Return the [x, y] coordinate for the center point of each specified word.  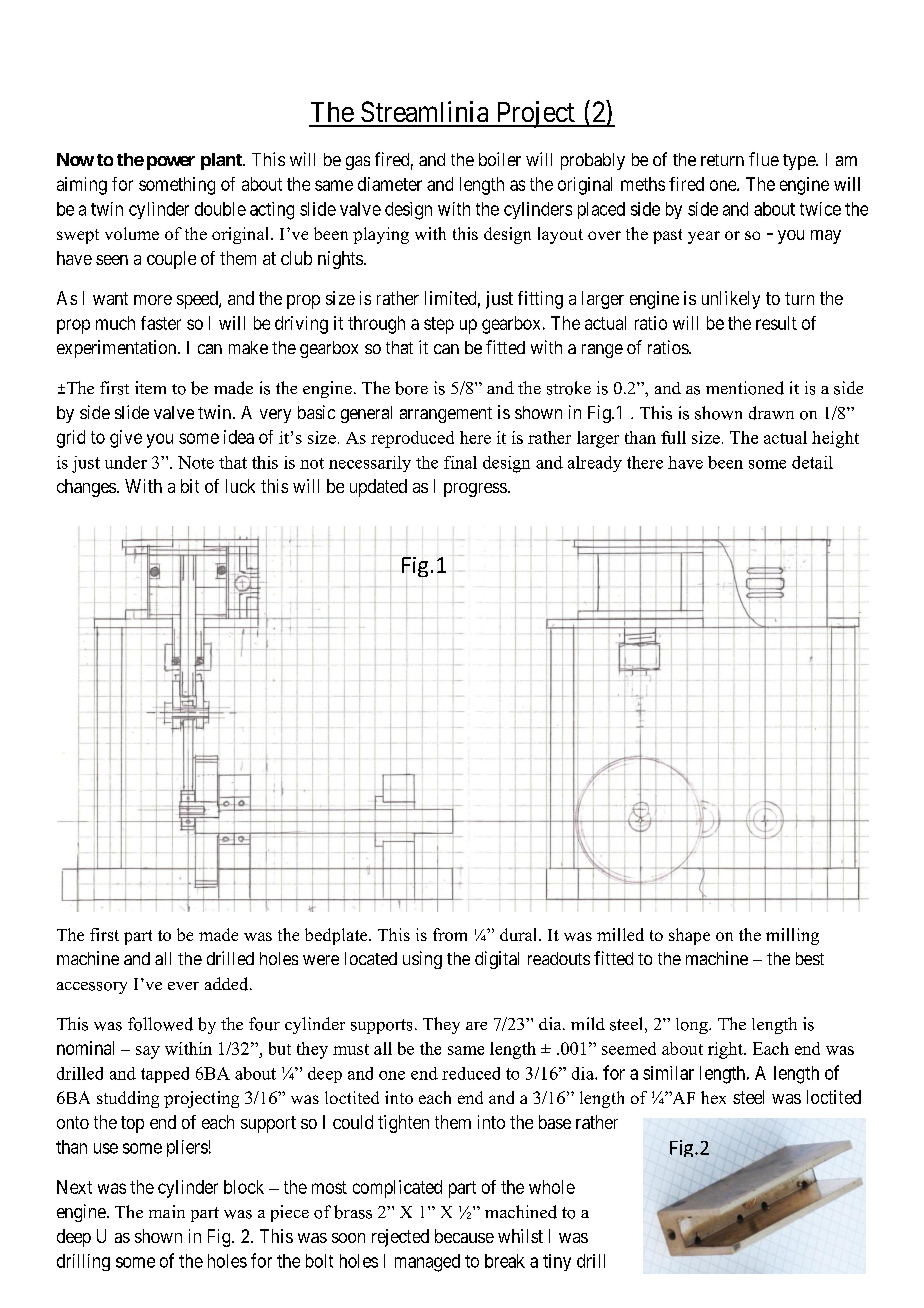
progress [475, 490]
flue [764, 159]
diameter [390, 184]
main [167, 1211]
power [171, 163]
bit [190, 486]
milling [792, 936]
